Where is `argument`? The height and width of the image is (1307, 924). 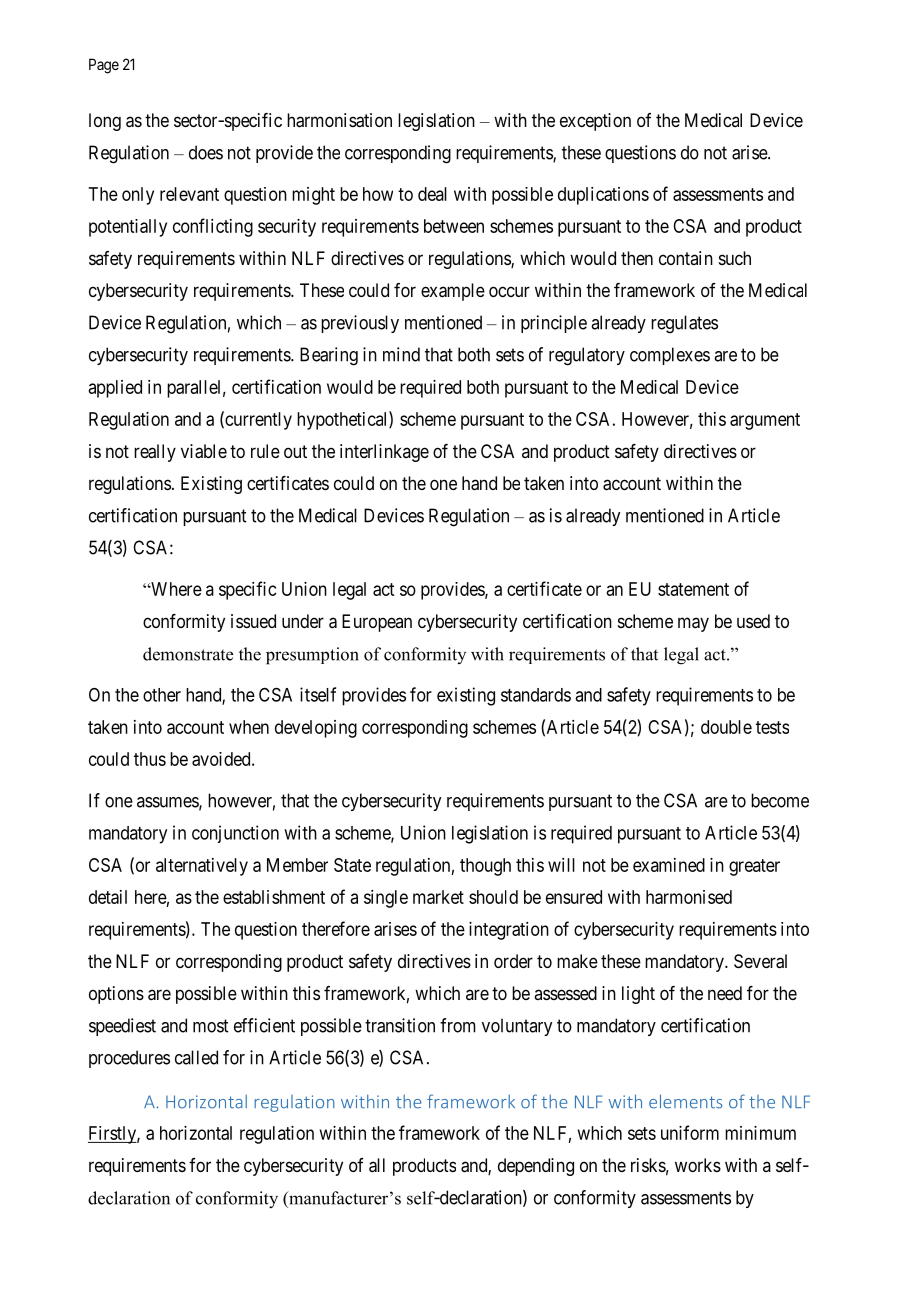
argument is located at coordinates (765, 421).
